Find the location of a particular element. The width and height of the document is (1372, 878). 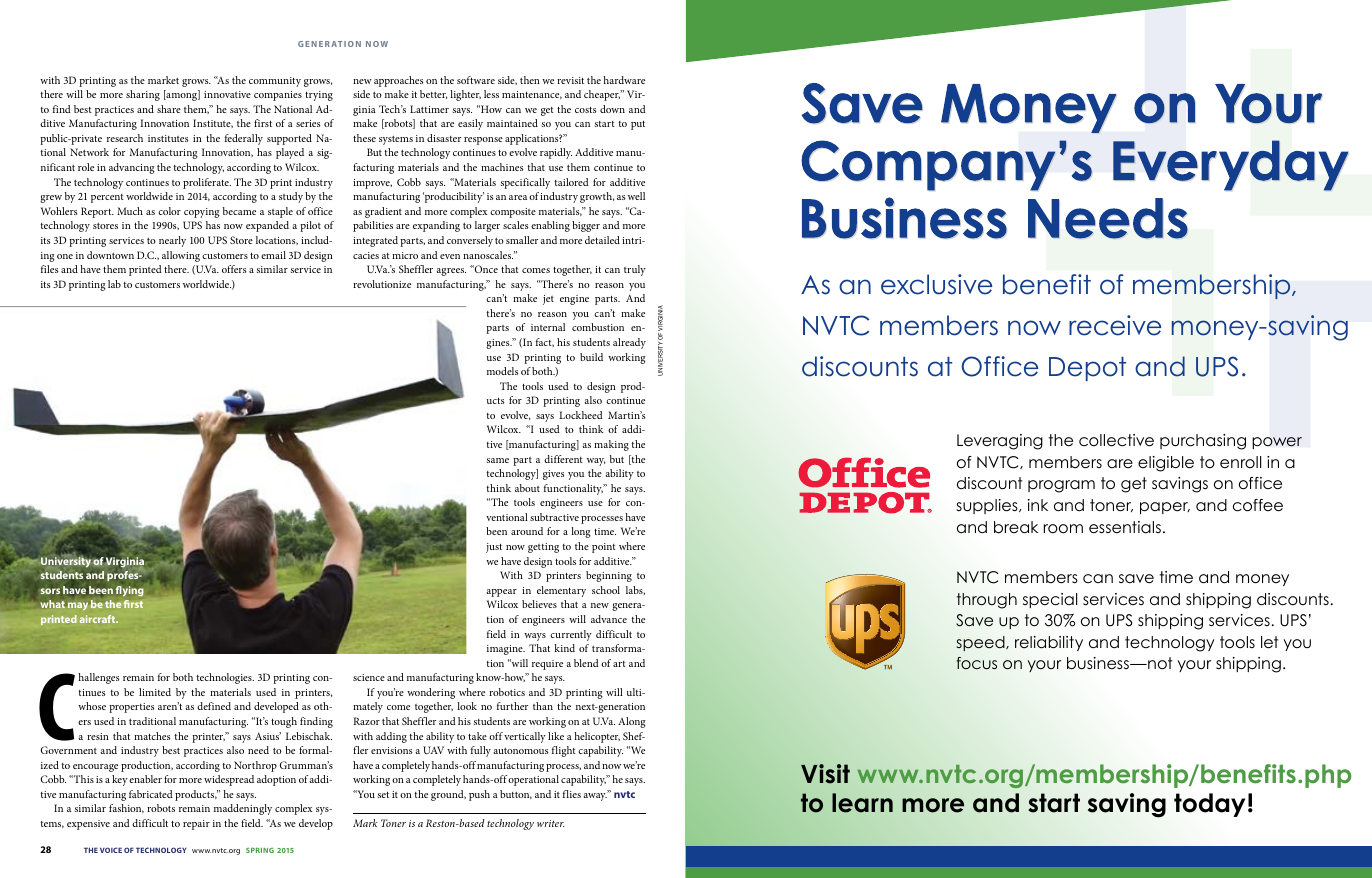

maddeningly is located at coordinates (243, 809).
